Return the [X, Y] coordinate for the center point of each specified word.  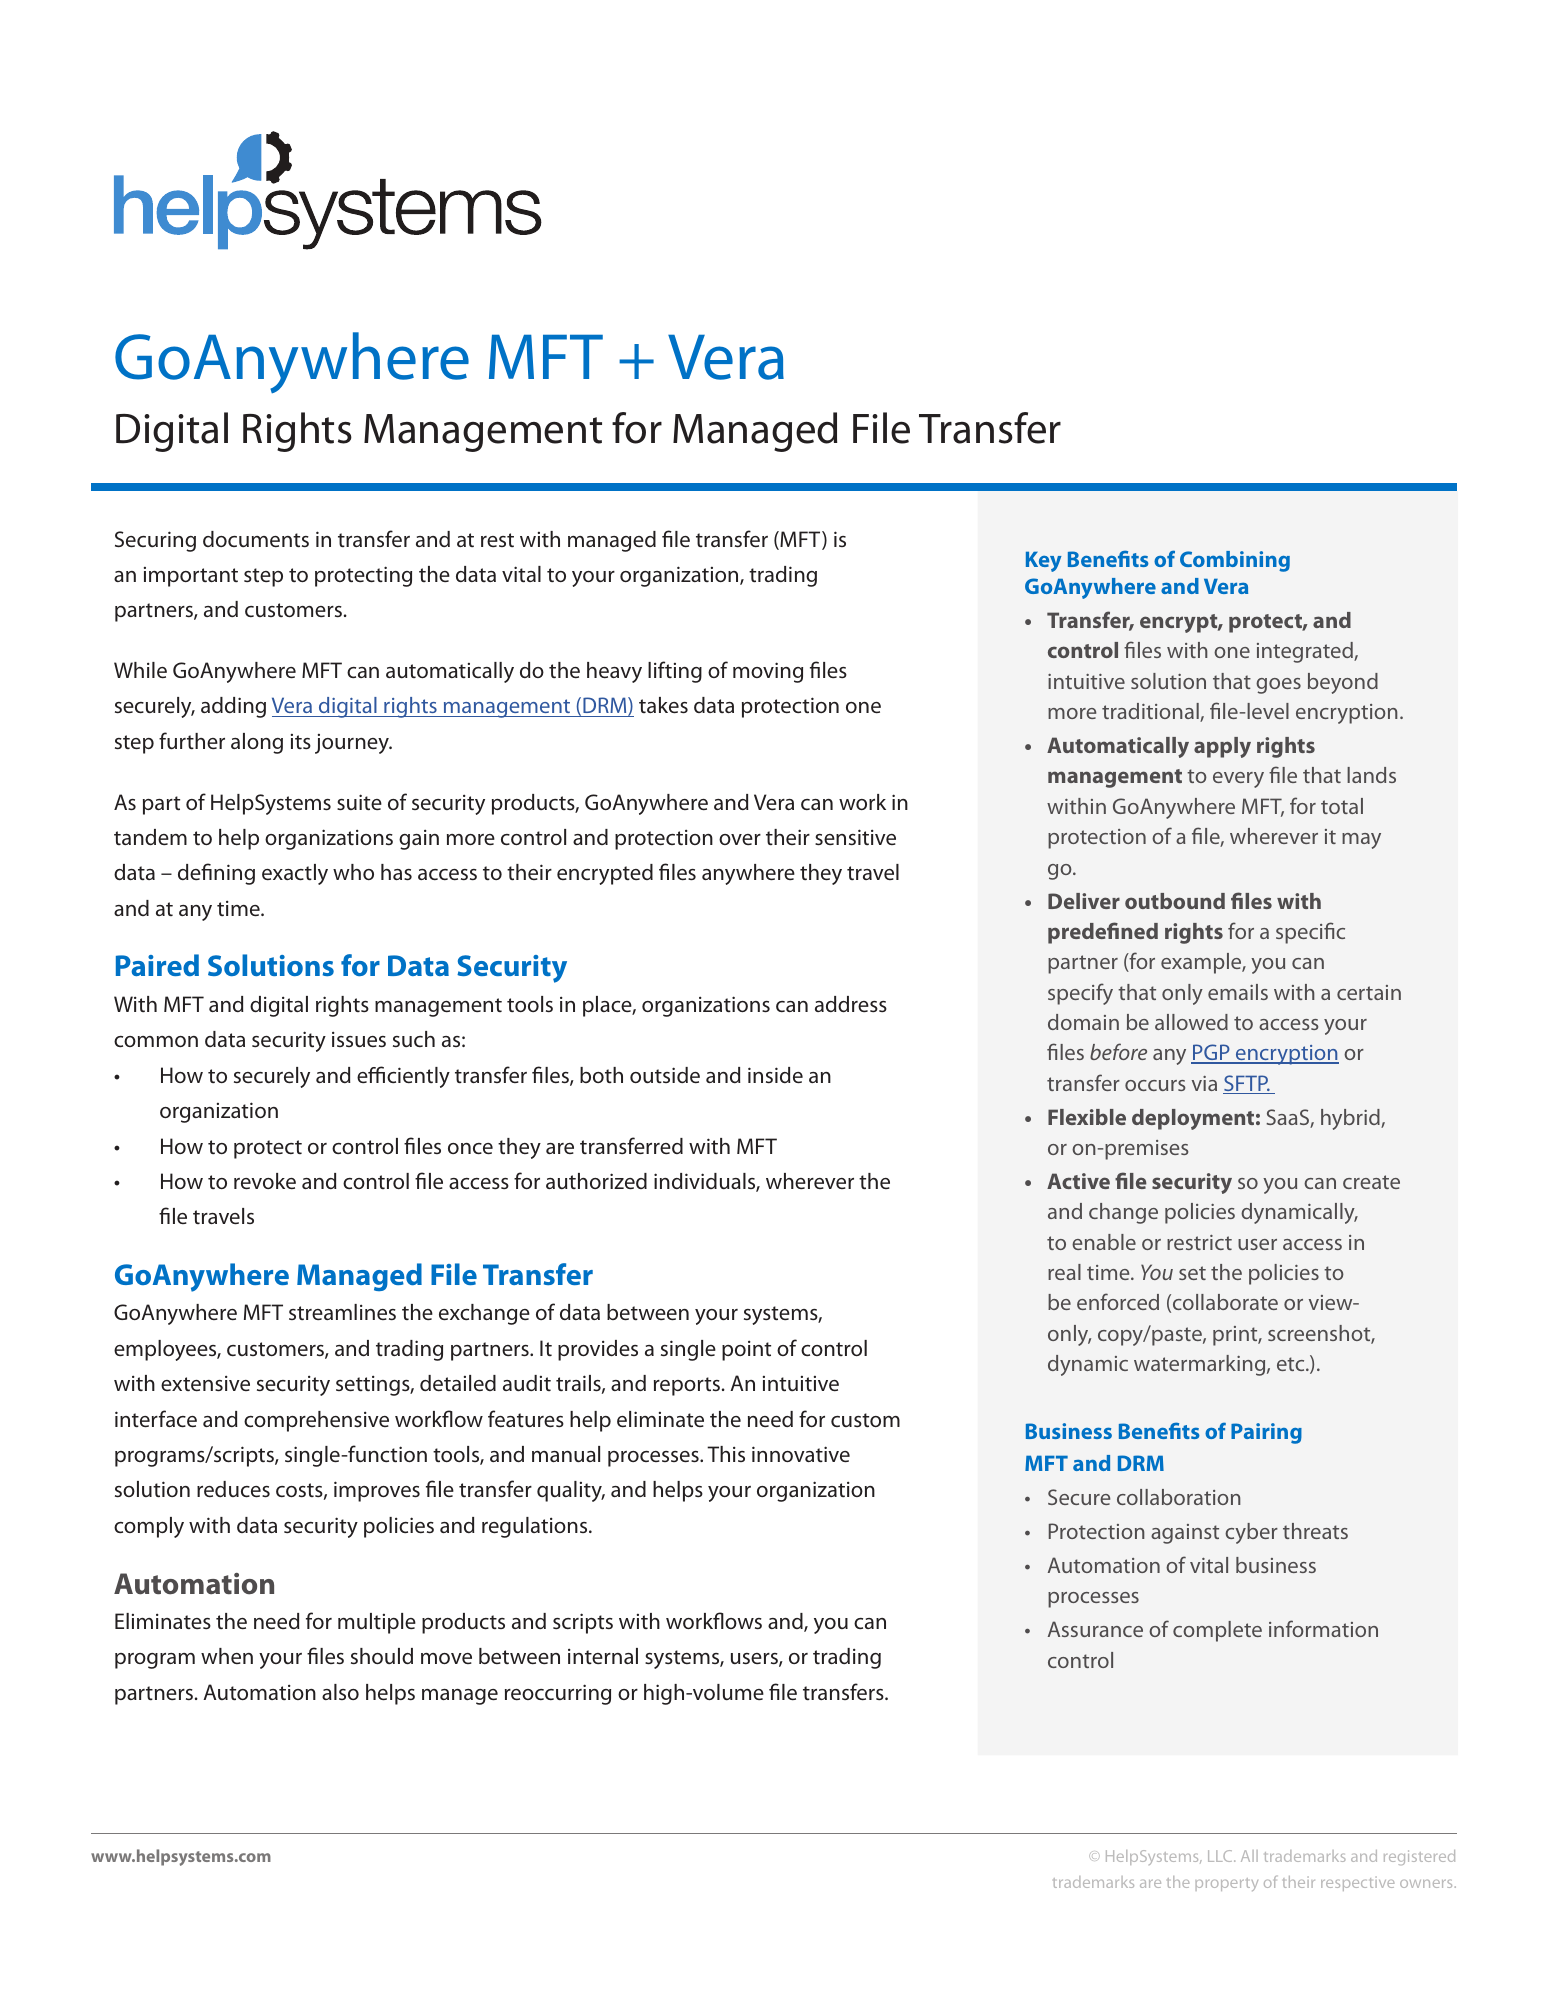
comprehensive [316, 1421]
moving [768, 672]
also [340, 1692]
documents [256, 539]
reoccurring [558, 1694]
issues [359, 1039]
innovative [801, 1454]
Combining [1235, 561]
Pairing [1266, 1433]
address [851, 1004]
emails [1238, 992]
